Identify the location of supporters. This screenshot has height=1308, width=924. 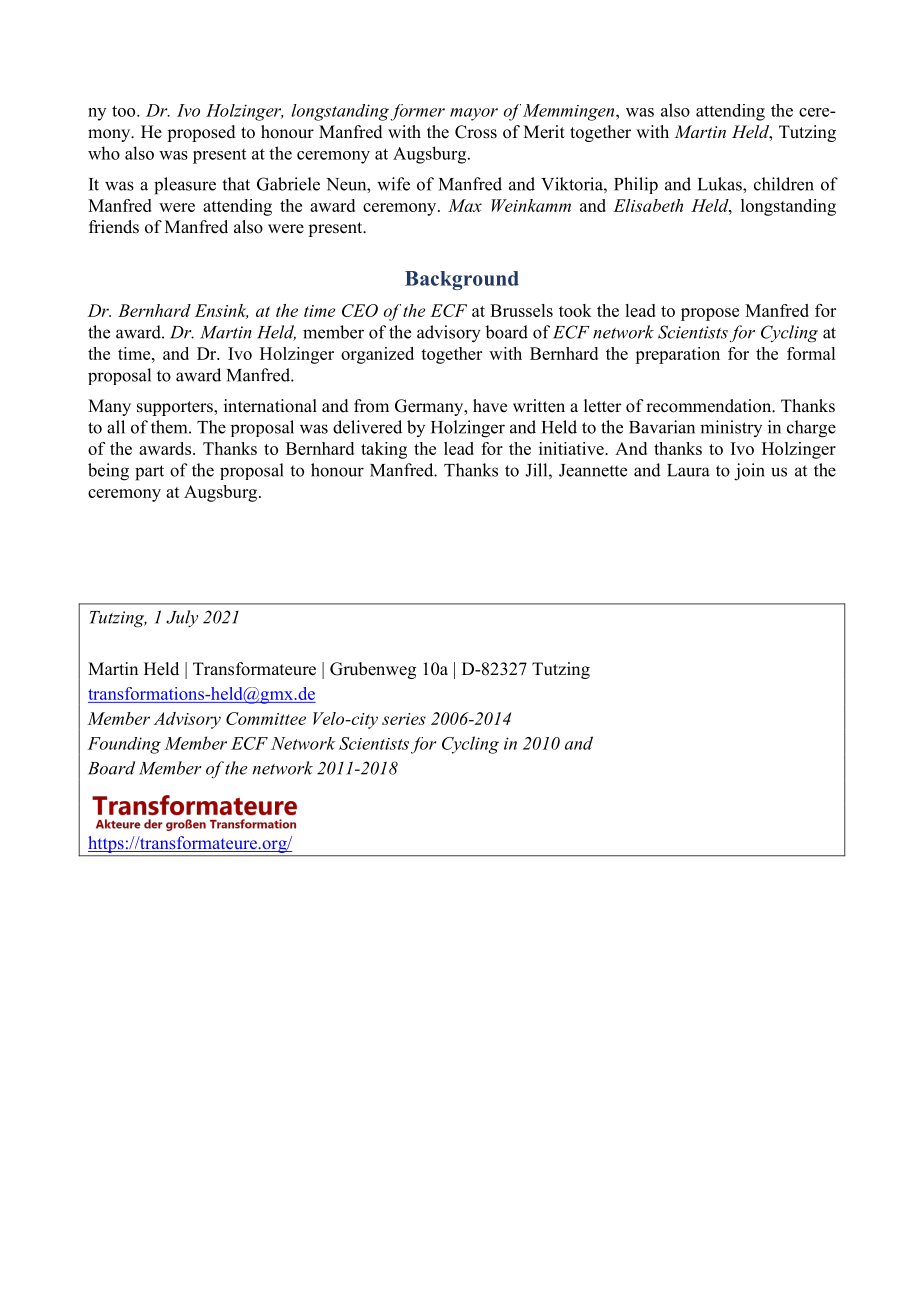
(176, 408).
